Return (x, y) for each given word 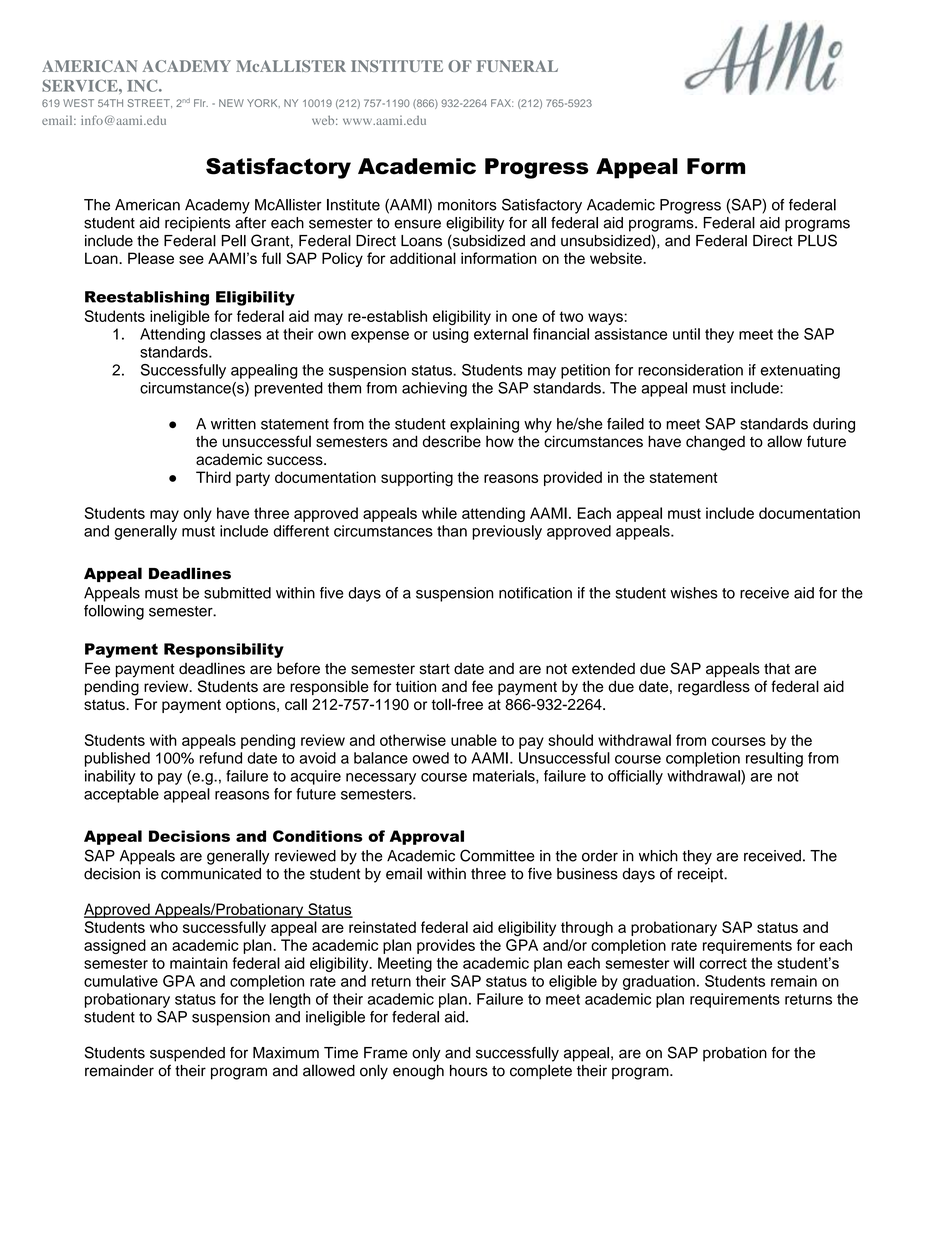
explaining (484, 425)
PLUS (817, 240)
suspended (187, 1054)
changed (715, 443)
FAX (502, 103)
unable (474, 740)
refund (221, 758)
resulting (774, 759)
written (233, 424)
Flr (201, 103)
